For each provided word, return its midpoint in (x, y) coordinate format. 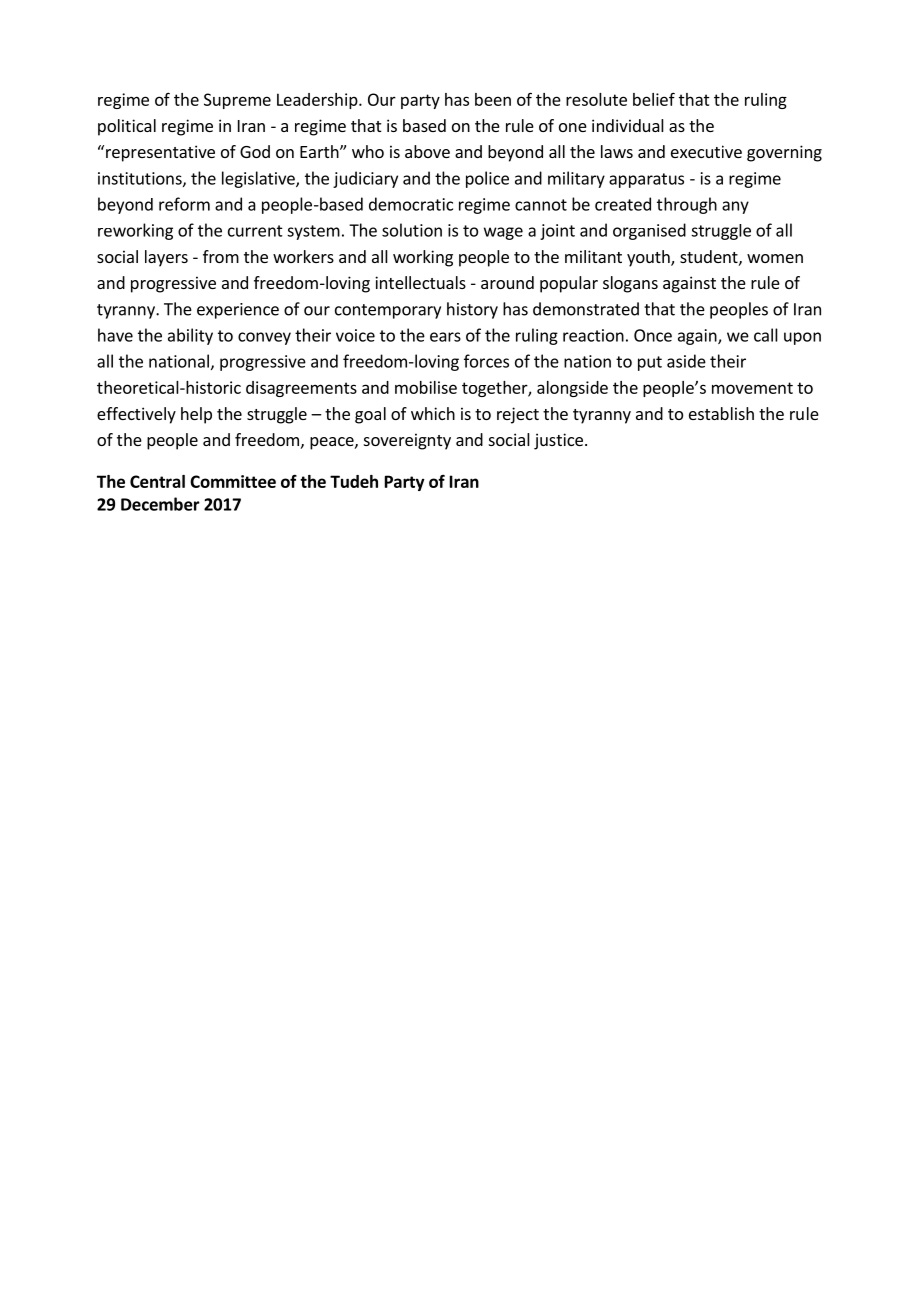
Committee (233, 481)
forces (486, 361)
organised (649, 231)
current (255, 231)
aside (686, 361)
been (493, 99)
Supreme (237, 101)
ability (190, 336)
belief (654, 99)
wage (503, 233)
